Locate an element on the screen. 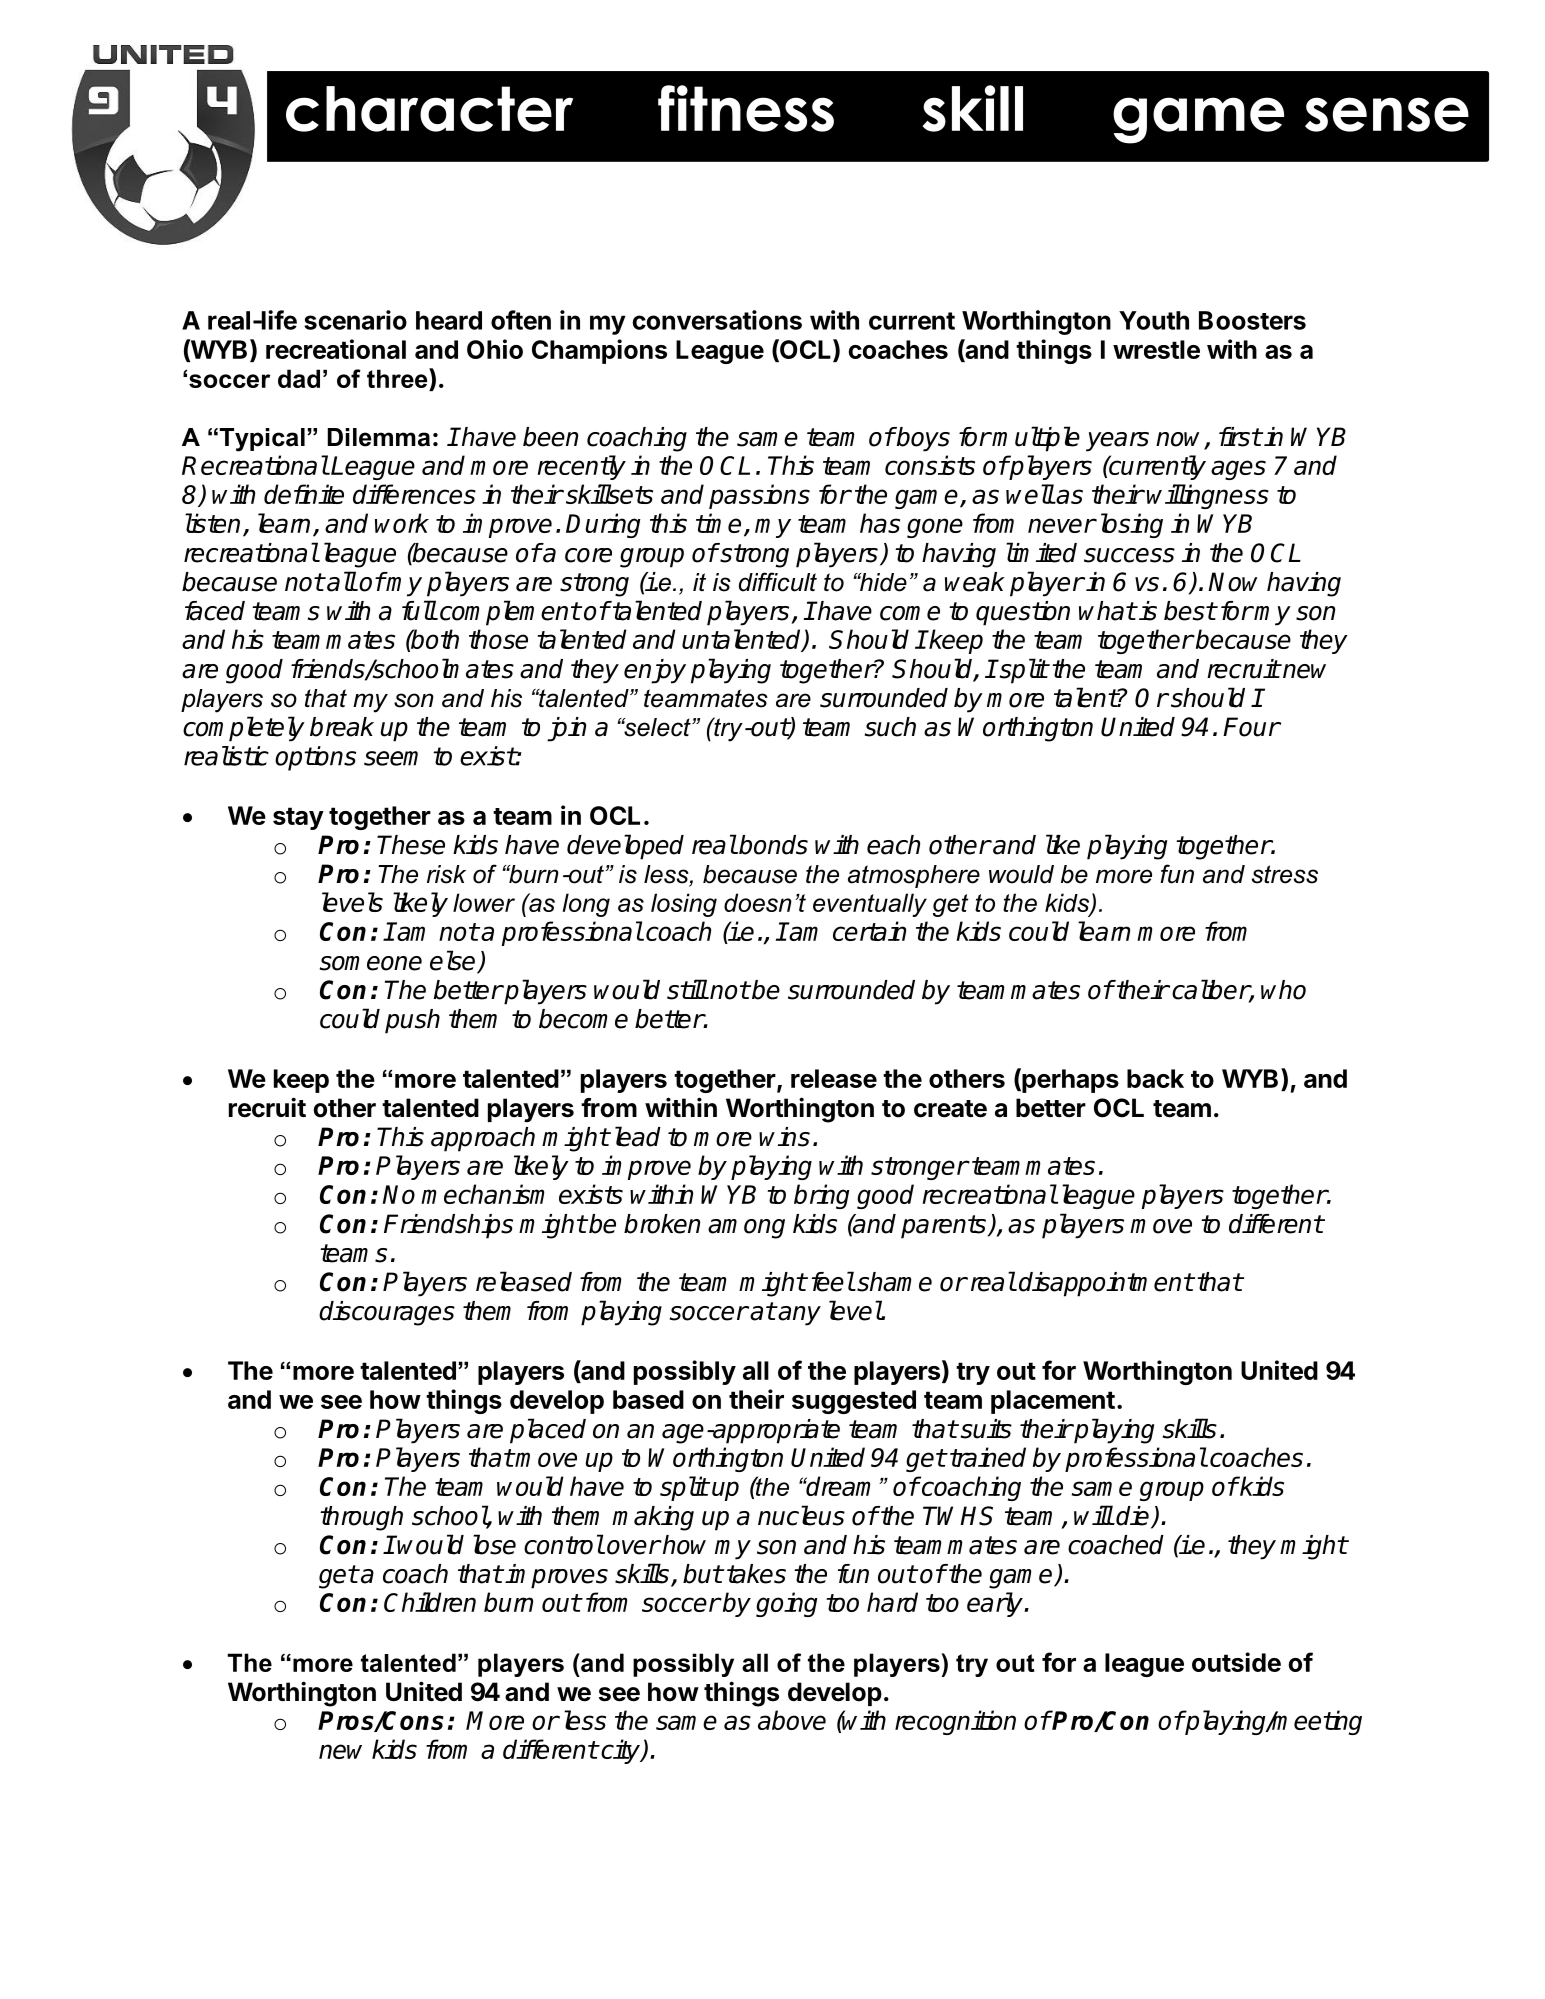  back is located at coordinates (1155, 1078).
